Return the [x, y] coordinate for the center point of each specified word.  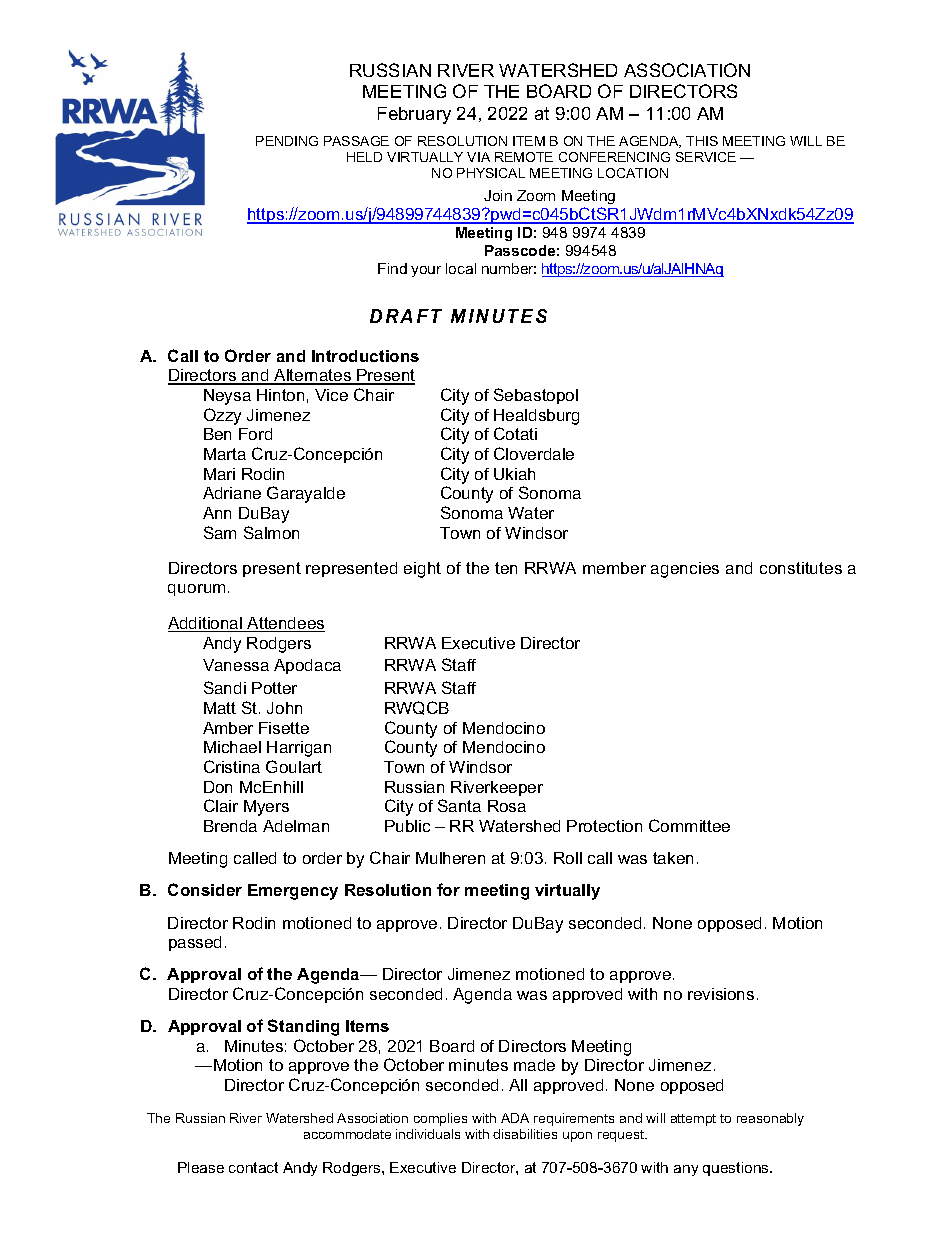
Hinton [280, 395]
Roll [568, 858]
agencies [685, 570]
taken [673, 858]
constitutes [801, 568]
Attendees [285, 624]
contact [253, 1167]
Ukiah [514, 474]
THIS [702, 141]
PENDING [287, 141]
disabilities [525, 1134]
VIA [478, 157]
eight [422, 570]
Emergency [293, 892]
